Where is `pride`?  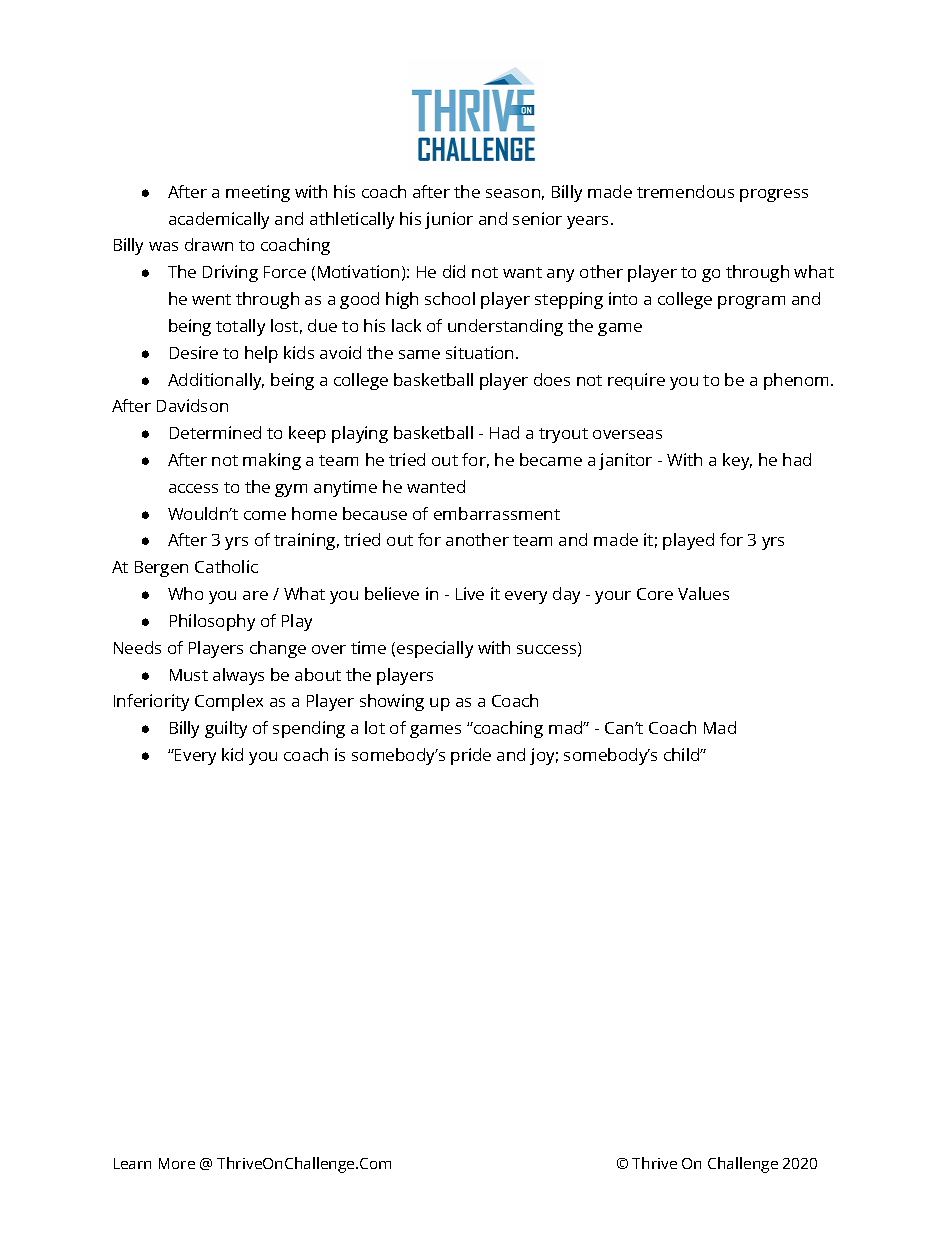
pride is located at coordinates (471, 756).
